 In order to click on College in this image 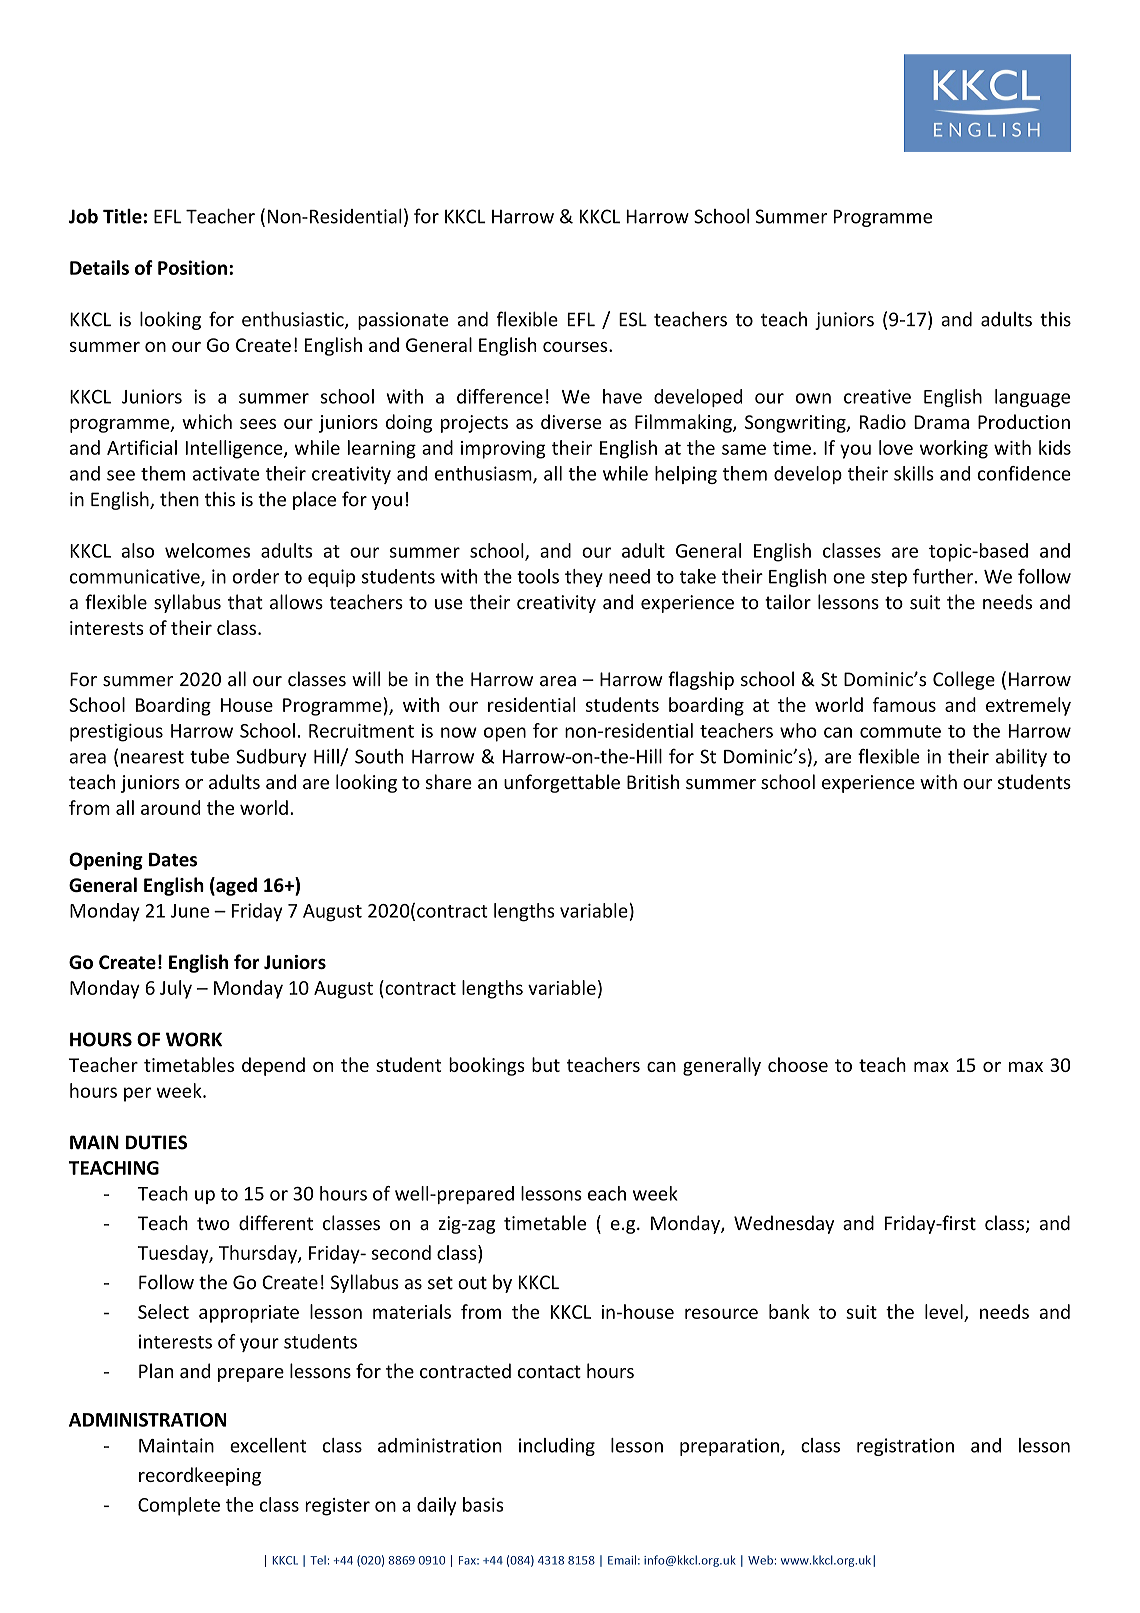, I will do `click(964, 680)`.
